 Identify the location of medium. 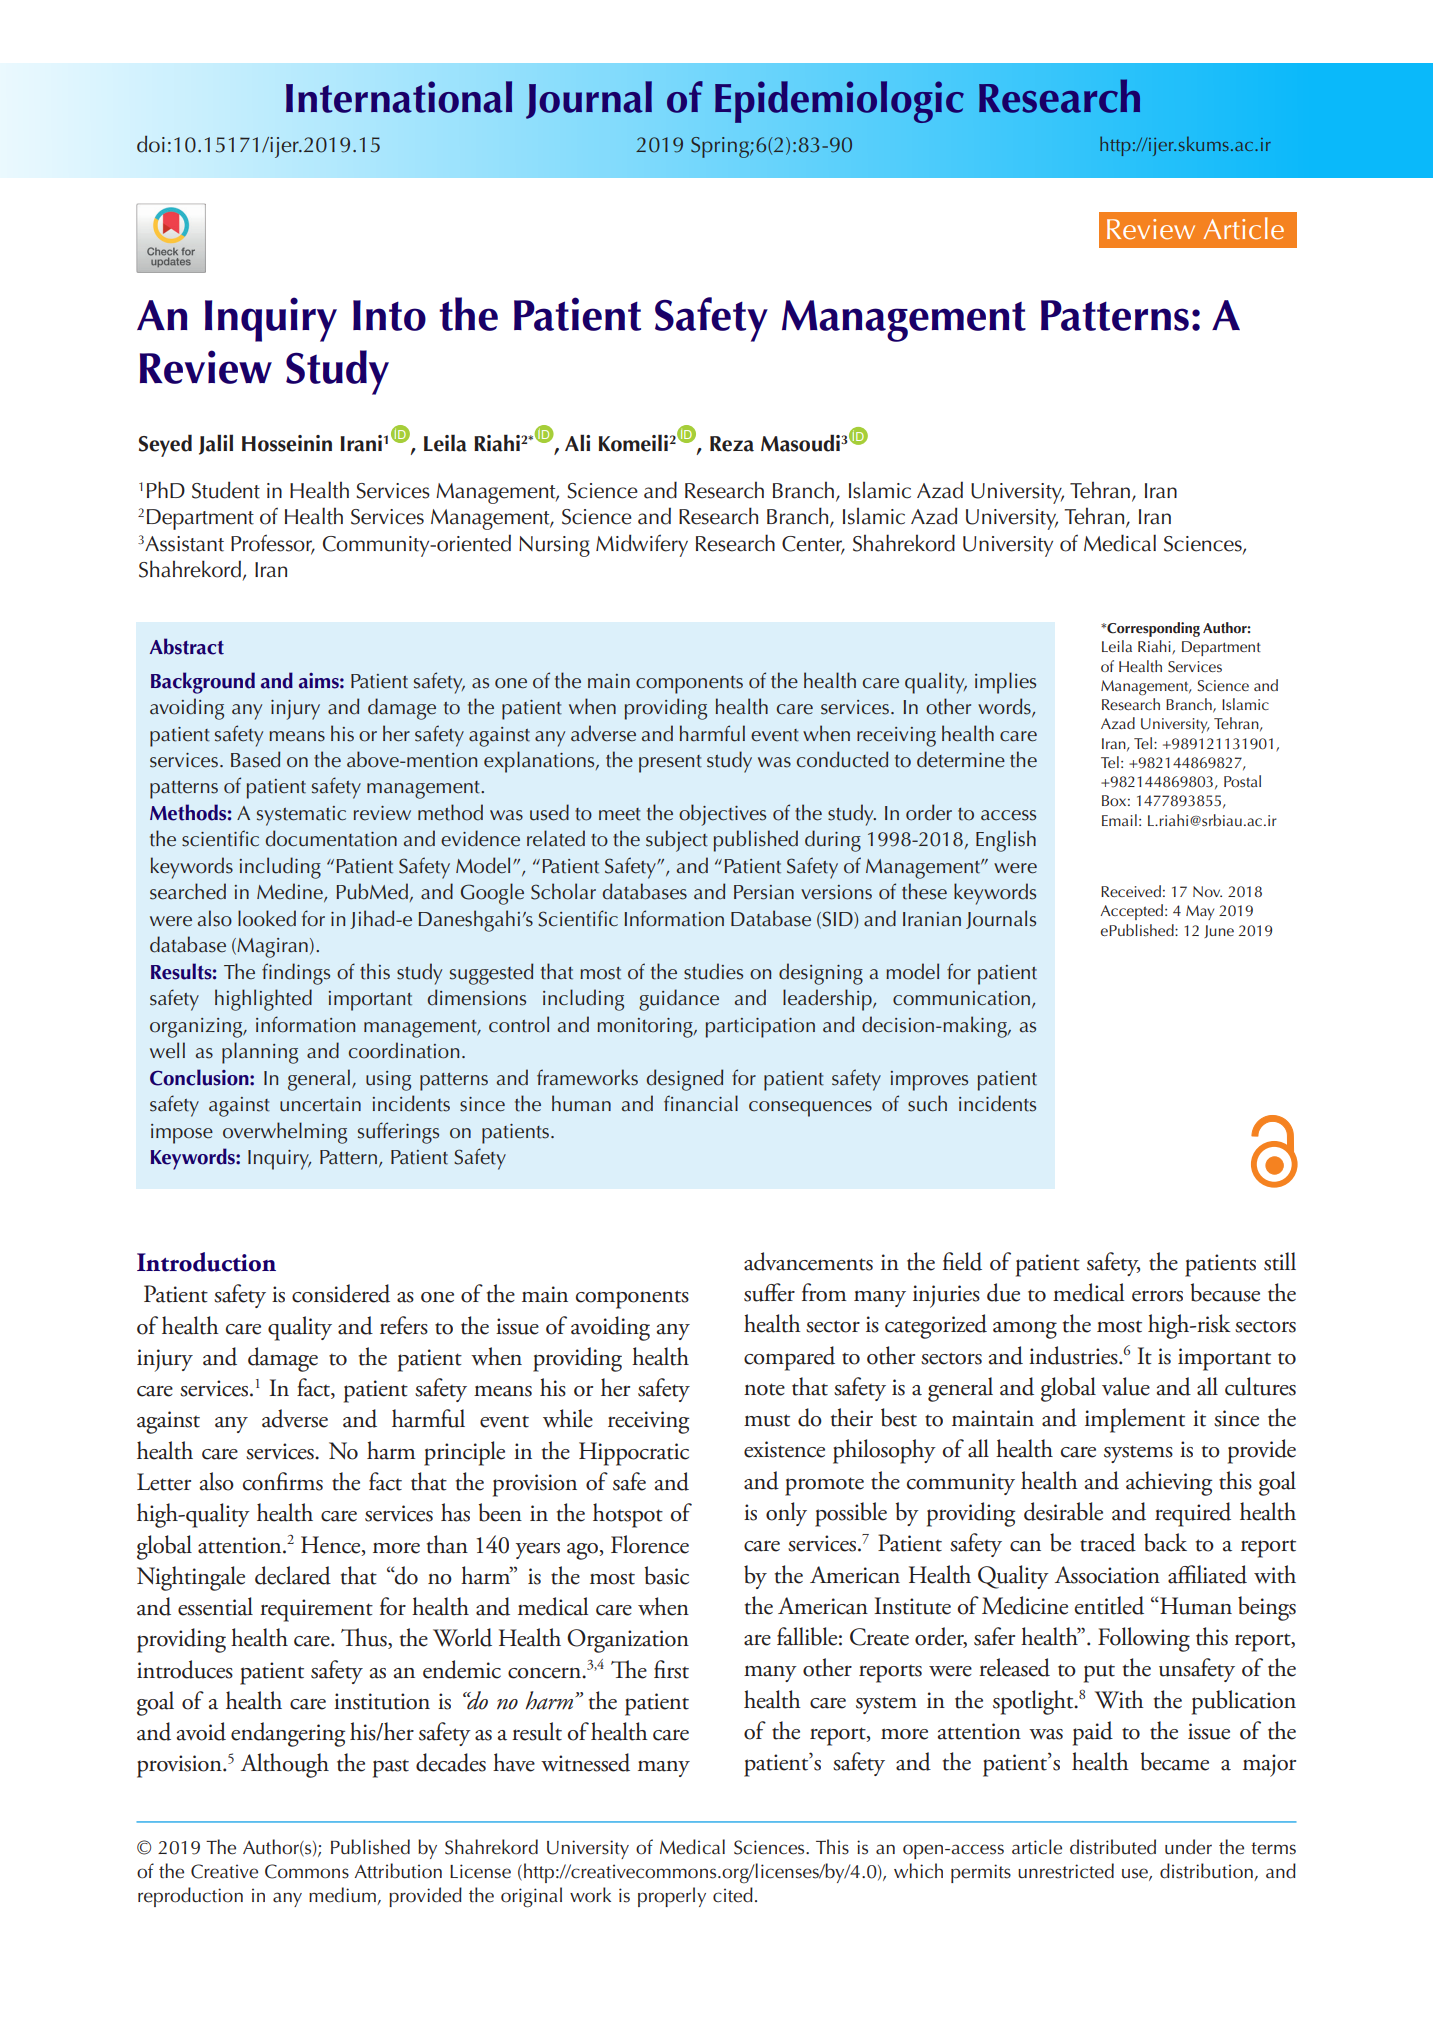
(343, 1896).
